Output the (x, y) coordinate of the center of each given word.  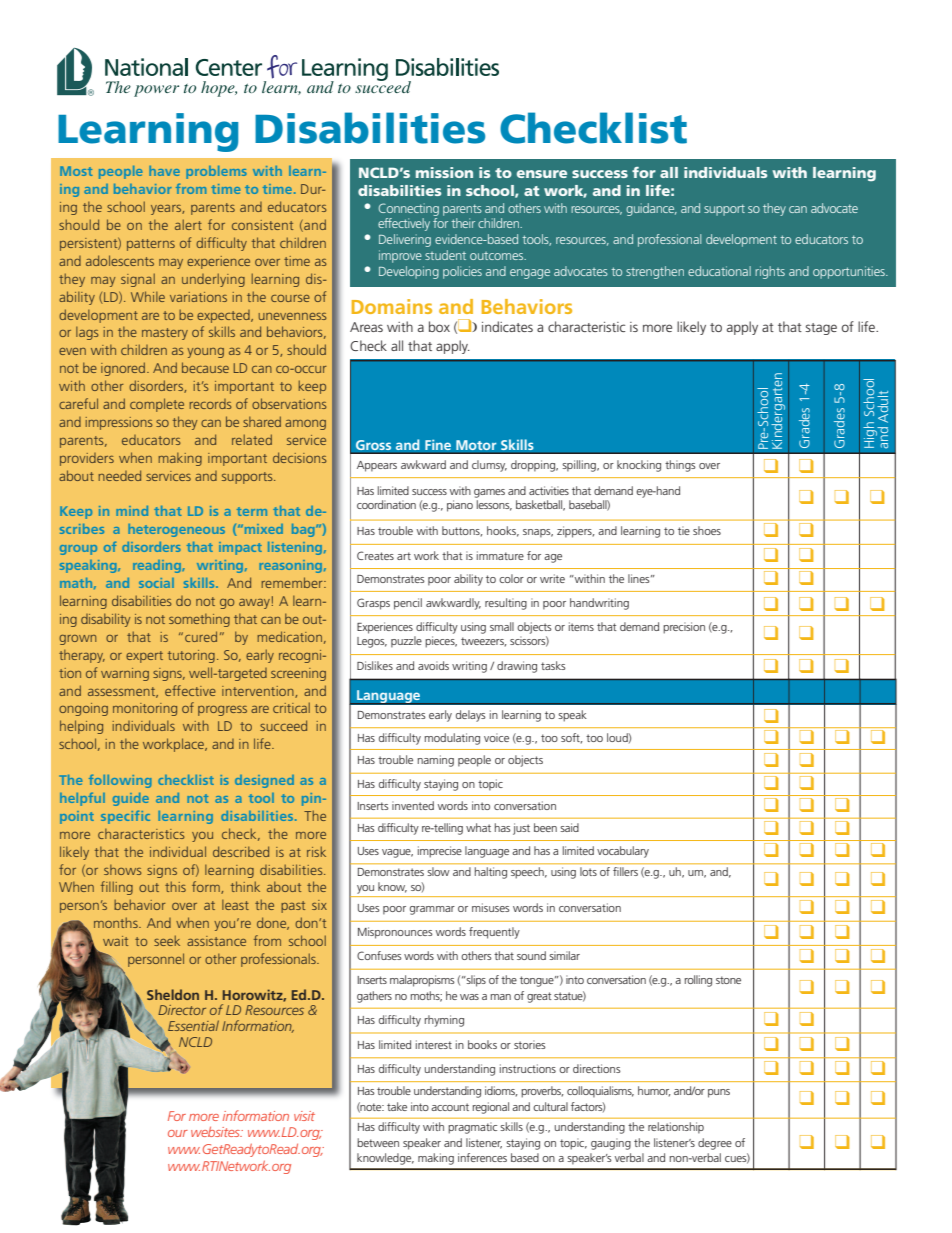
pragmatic (472, 1128)
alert (188, 224)
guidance (651, 209)
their (463, 223)
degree (715, 1144)
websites (216, 1132)
